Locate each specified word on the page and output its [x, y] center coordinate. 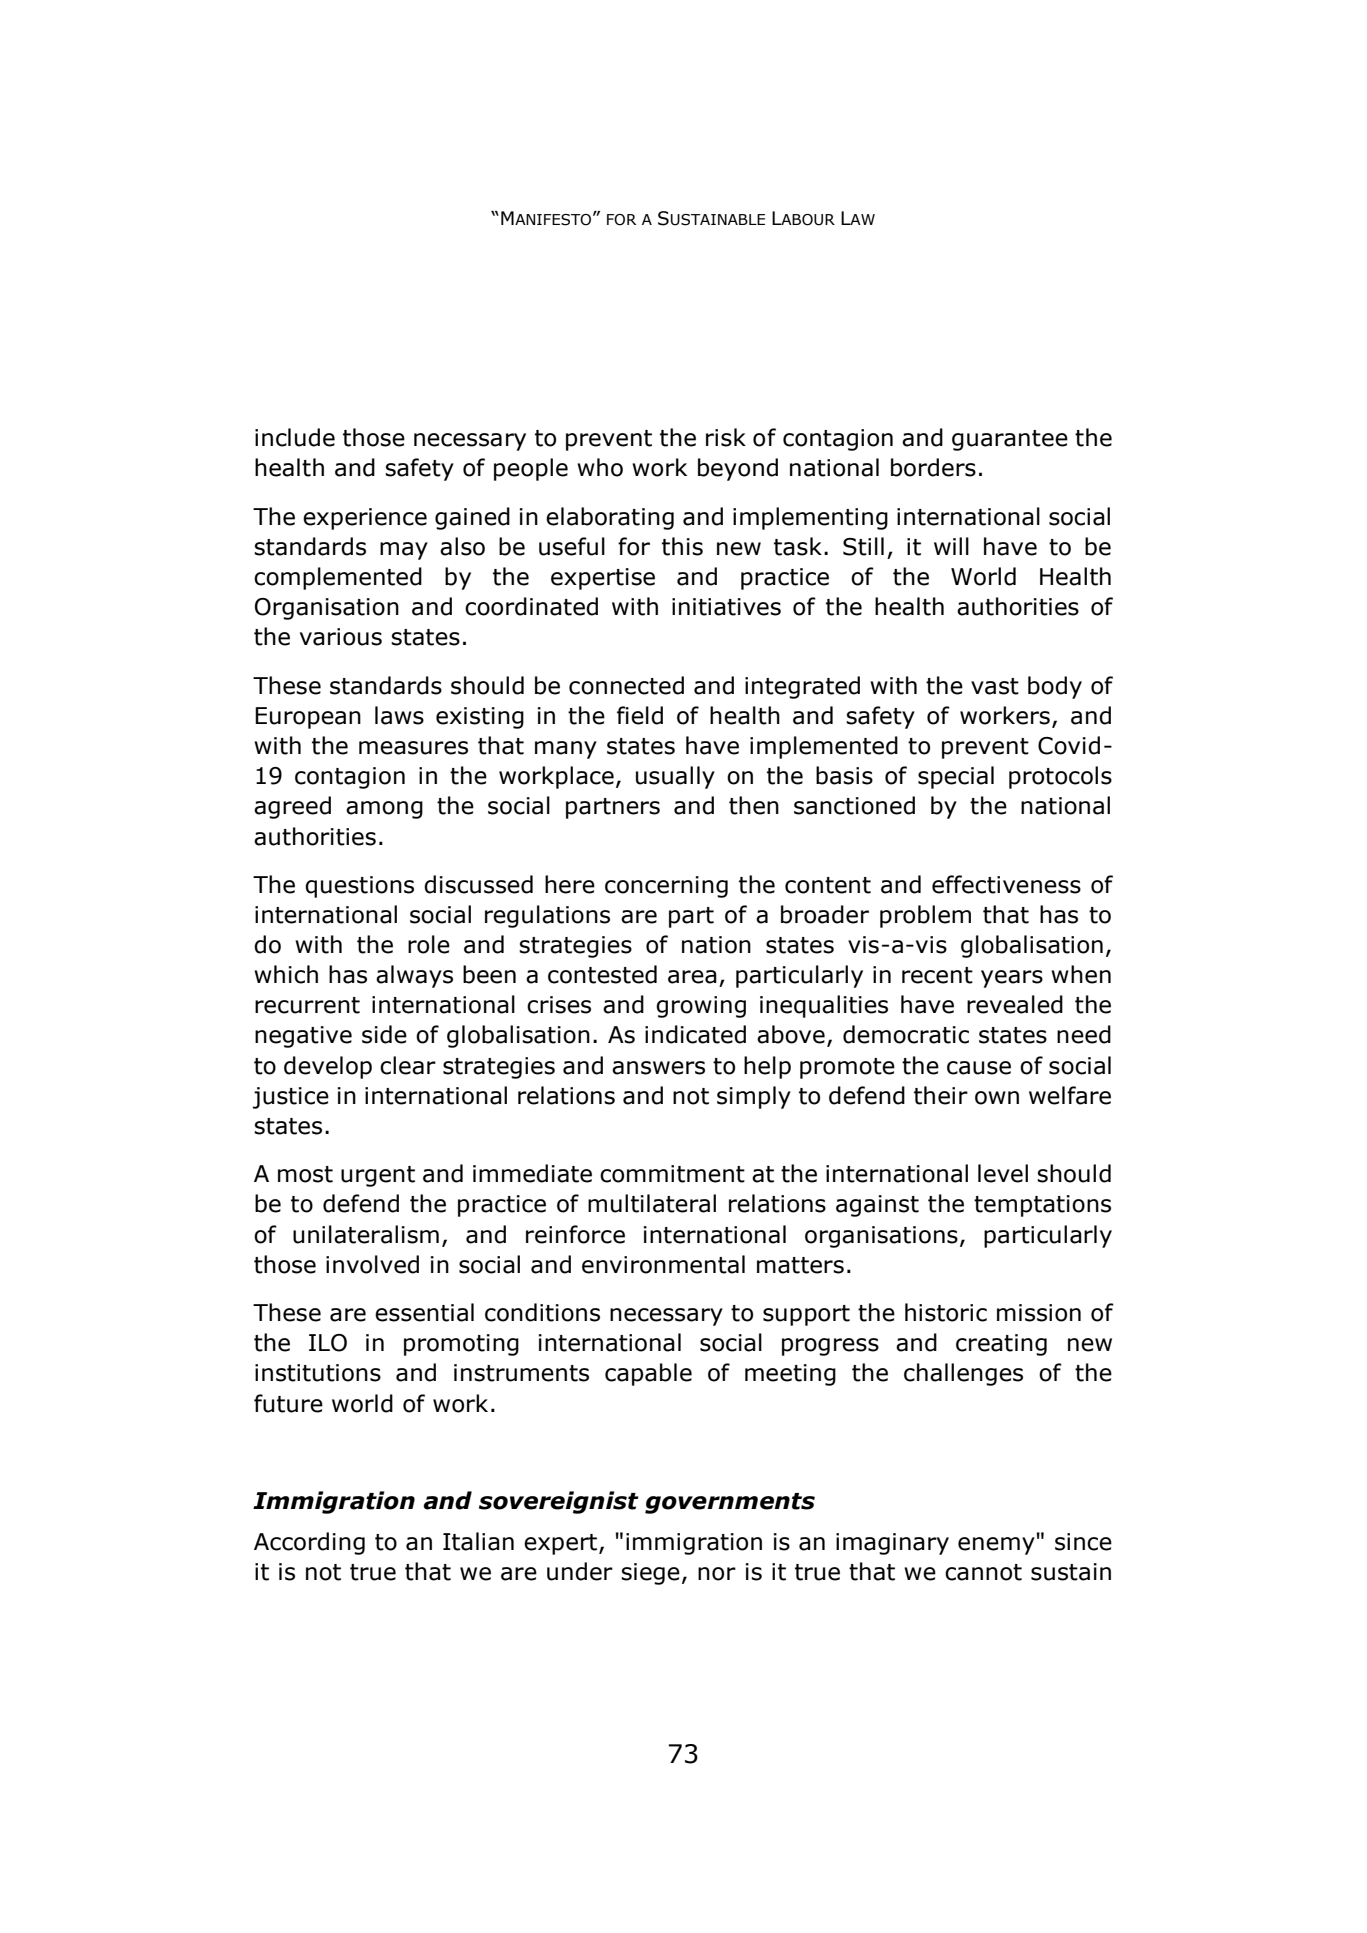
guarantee [1010, 440]
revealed [1015, 1004]
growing [701, 1007]
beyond [738, 469]
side [384, 1034]
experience [365, 519]
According [309, 1543]
